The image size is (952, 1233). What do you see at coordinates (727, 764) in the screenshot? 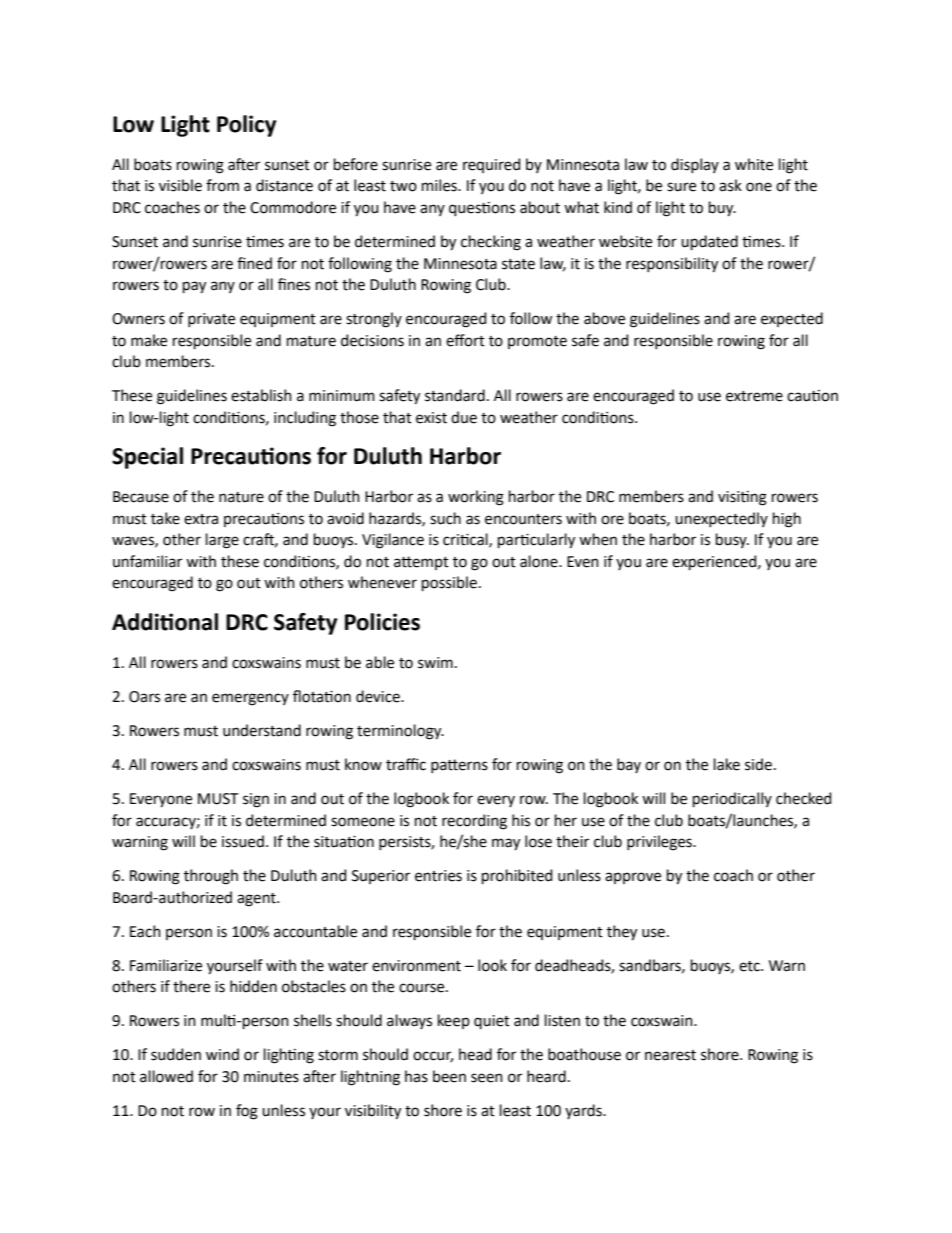
I see `lake` at bounding box center [727, 764].
